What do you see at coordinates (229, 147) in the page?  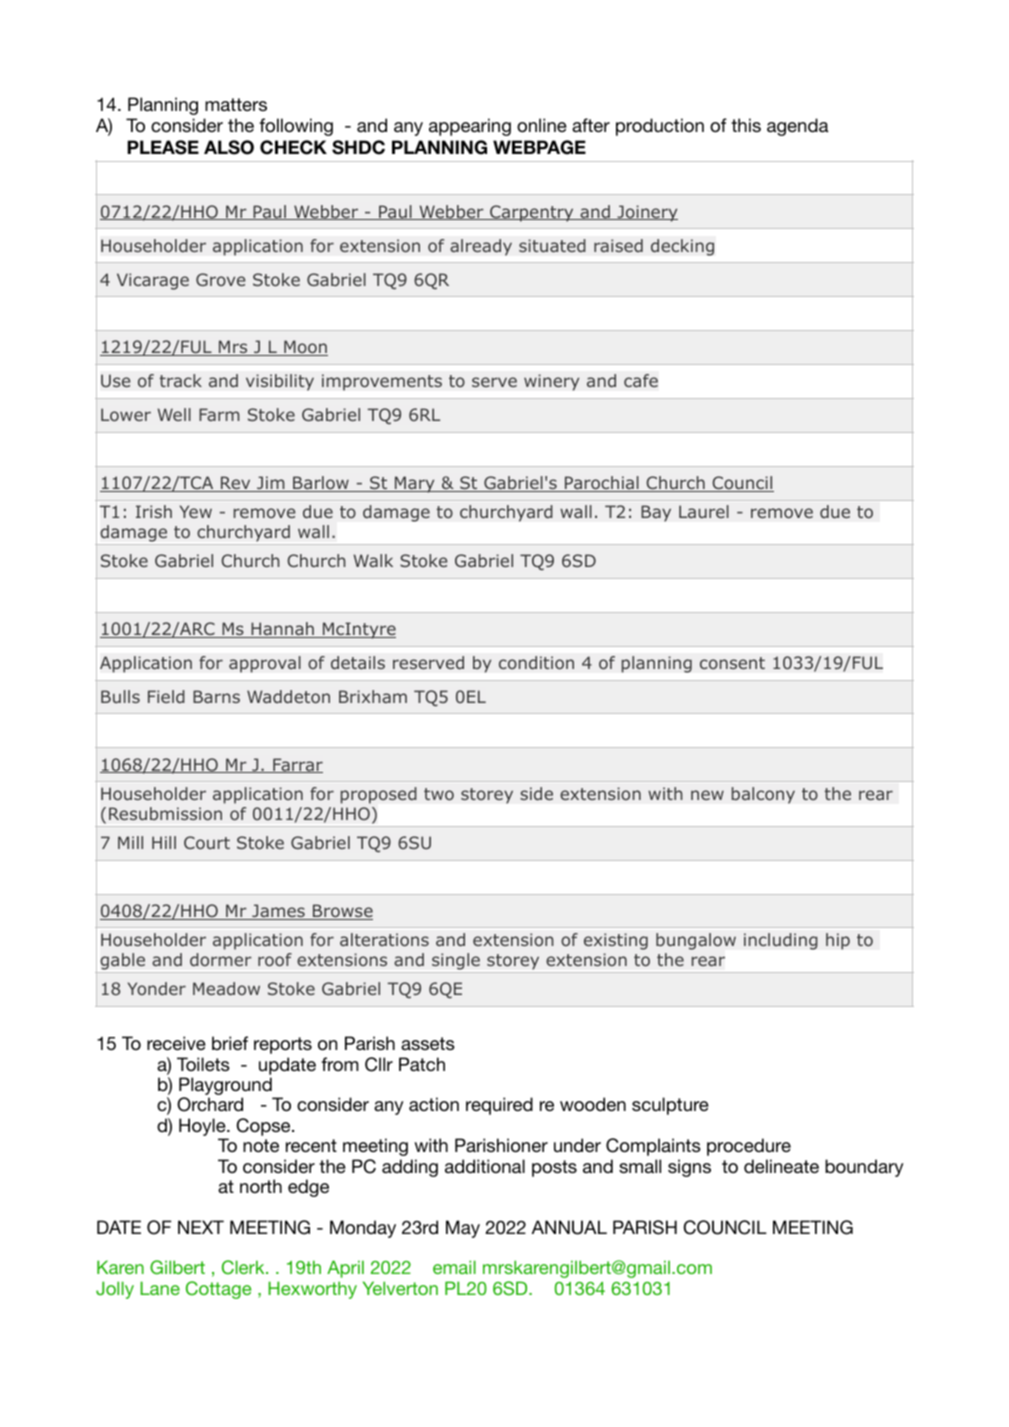 I see `ALSO` at bounding box center [229, 147].
